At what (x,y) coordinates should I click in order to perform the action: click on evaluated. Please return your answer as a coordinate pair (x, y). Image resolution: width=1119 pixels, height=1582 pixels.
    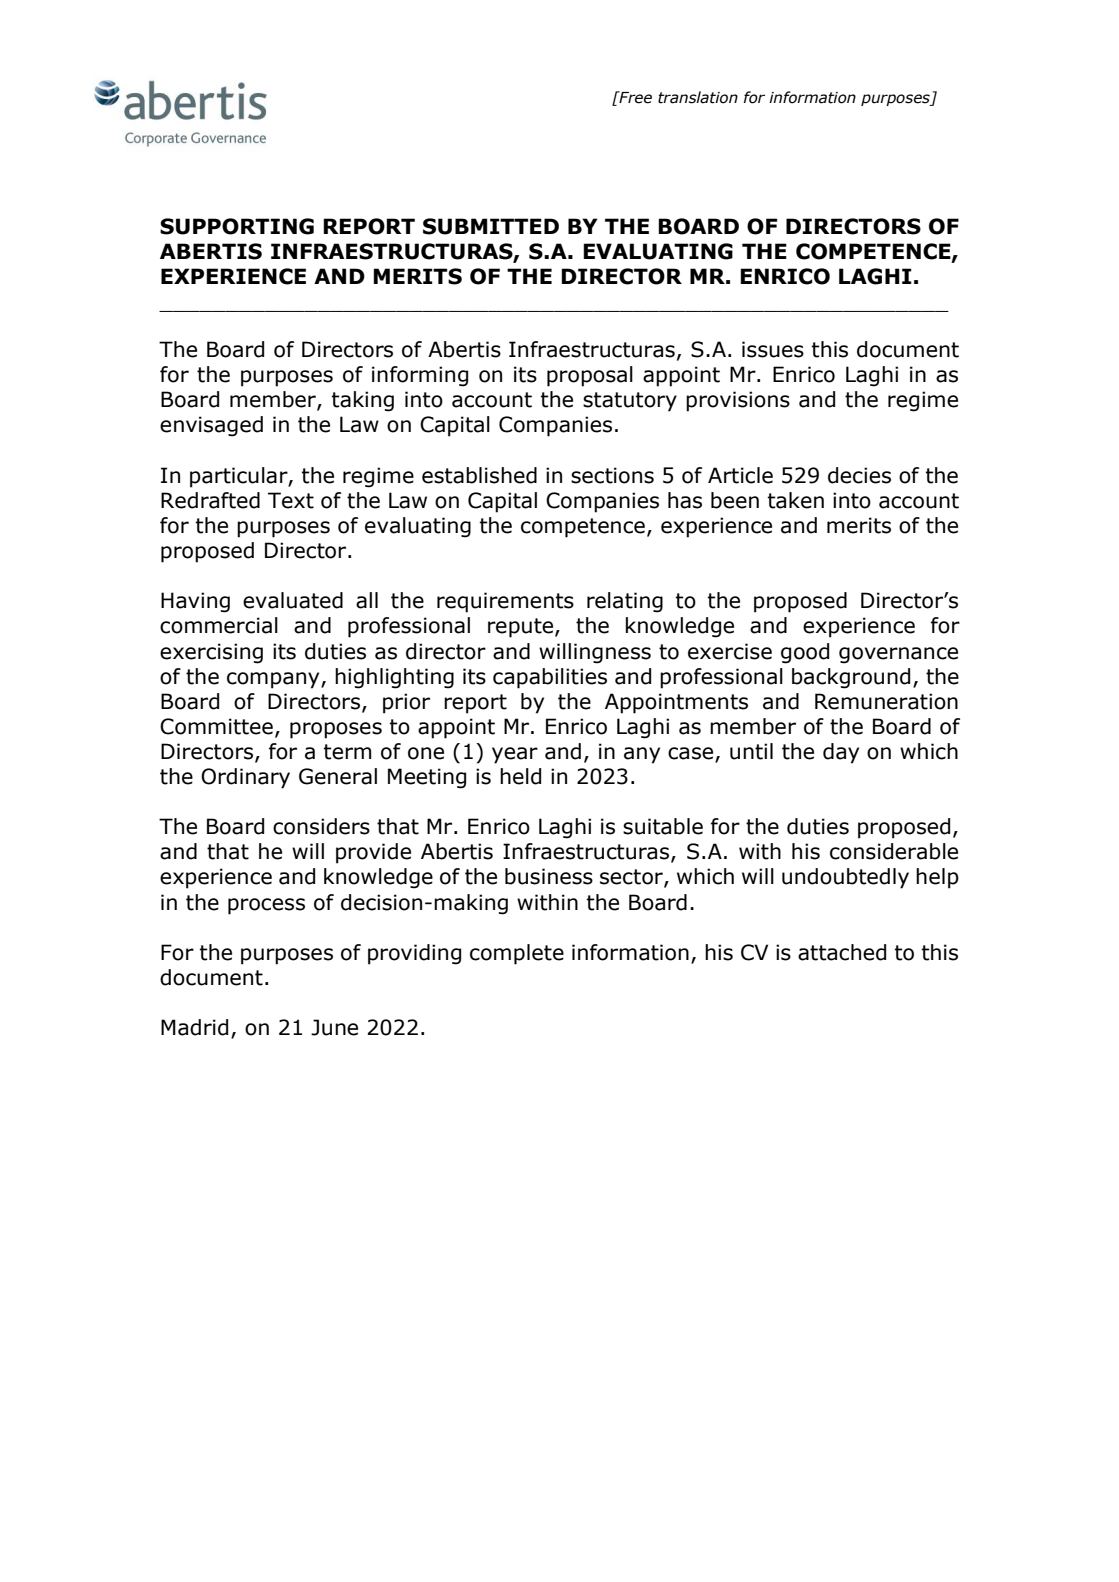
    Looking at the image, I should click on (293, 600).
